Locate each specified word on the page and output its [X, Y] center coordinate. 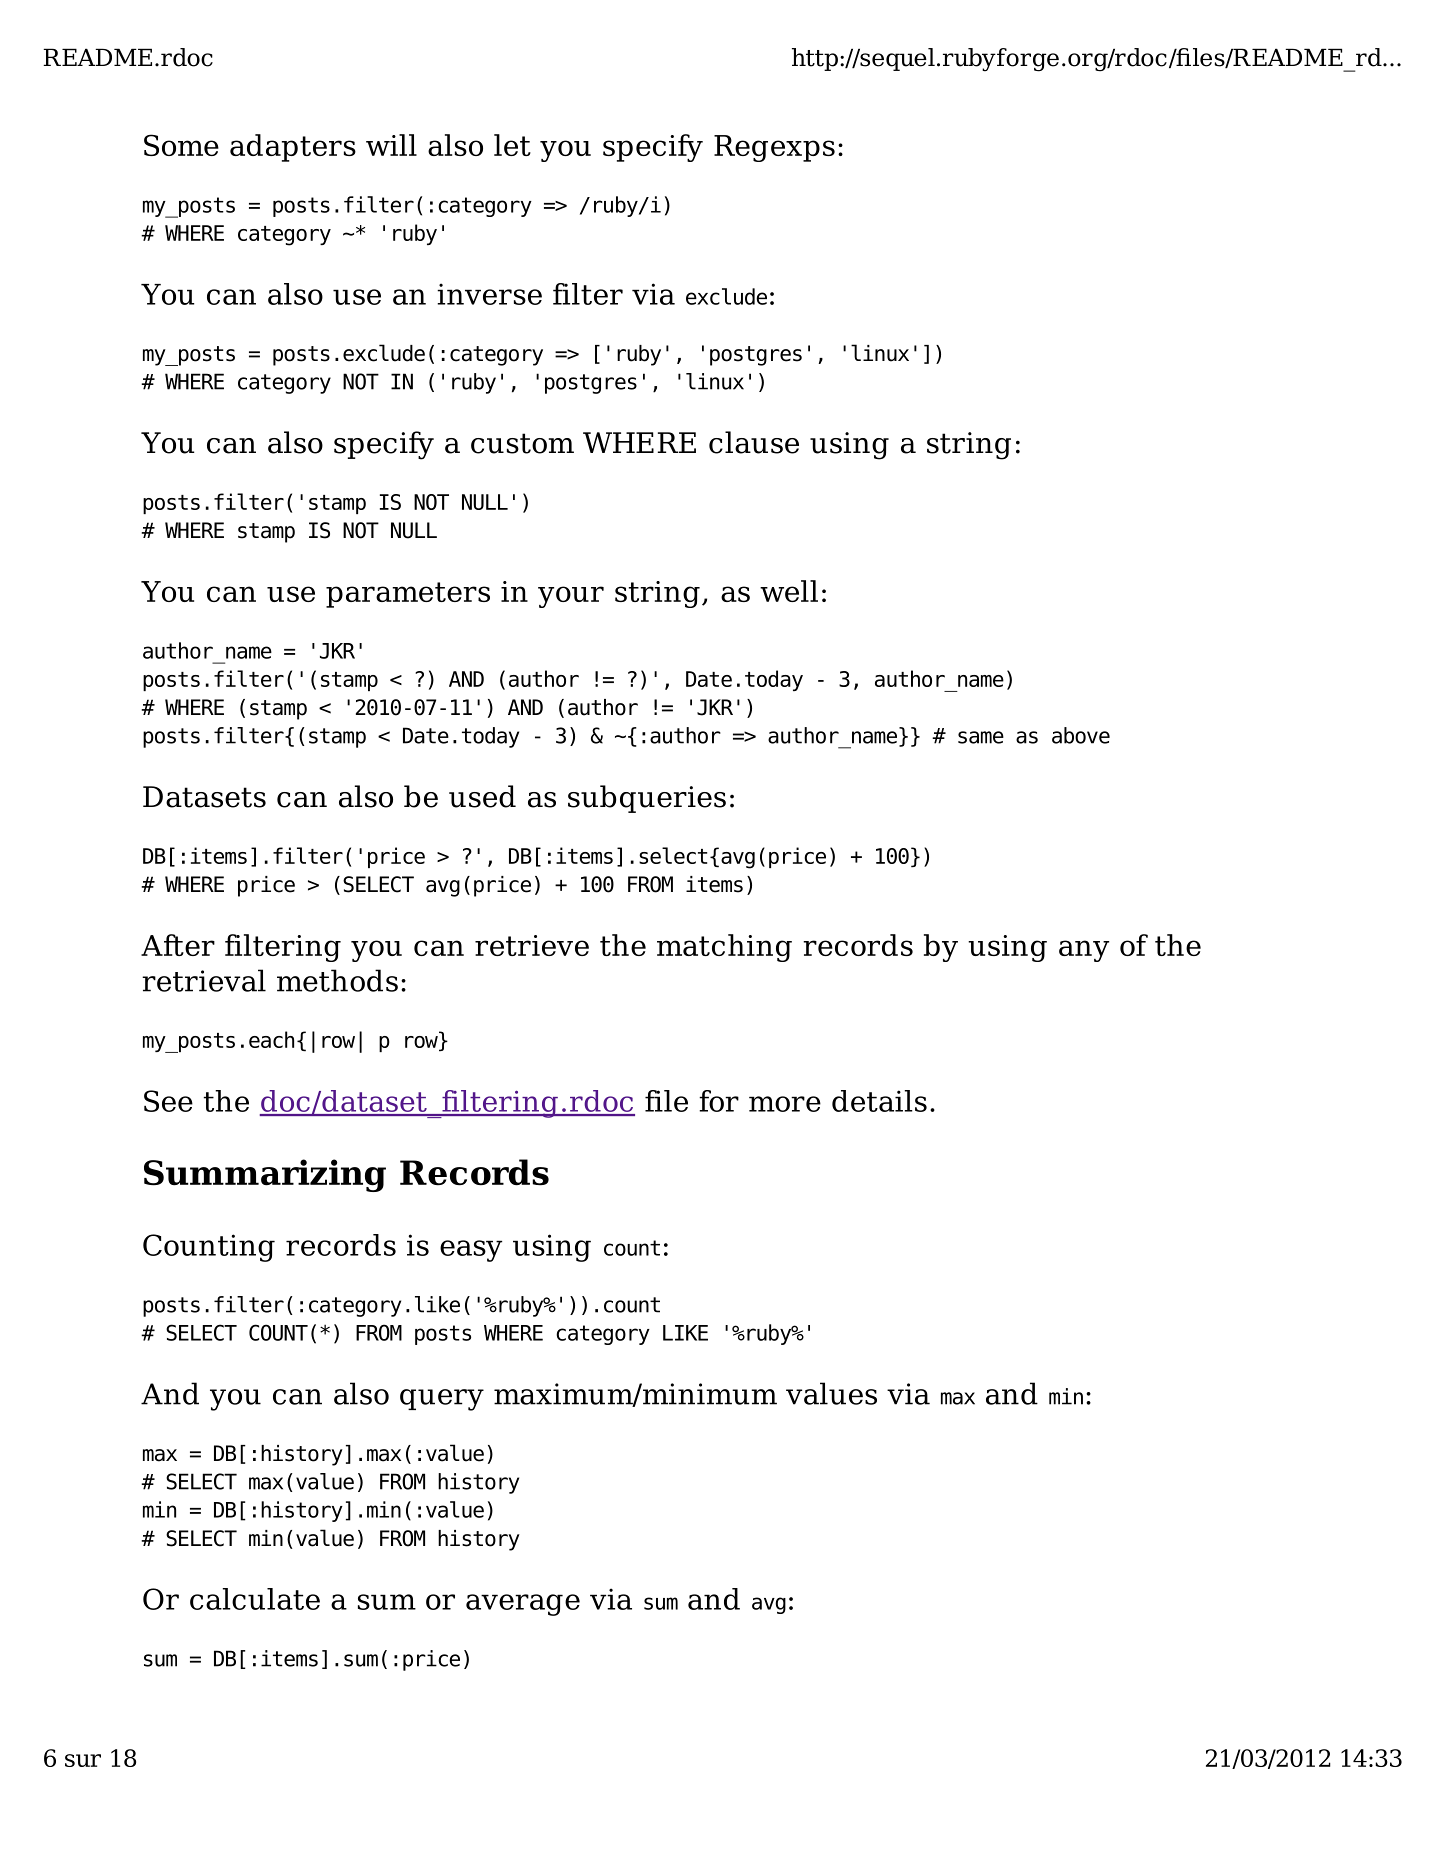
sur [83, 1760]
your [571, 597]
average [523, 1605]
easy [471, 1251]
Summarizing [265, 1175]
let [512, 145]
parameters [408, 595]
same [981, 737]
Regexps [774, 148]
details [879, 1101]
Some [181, 145]
